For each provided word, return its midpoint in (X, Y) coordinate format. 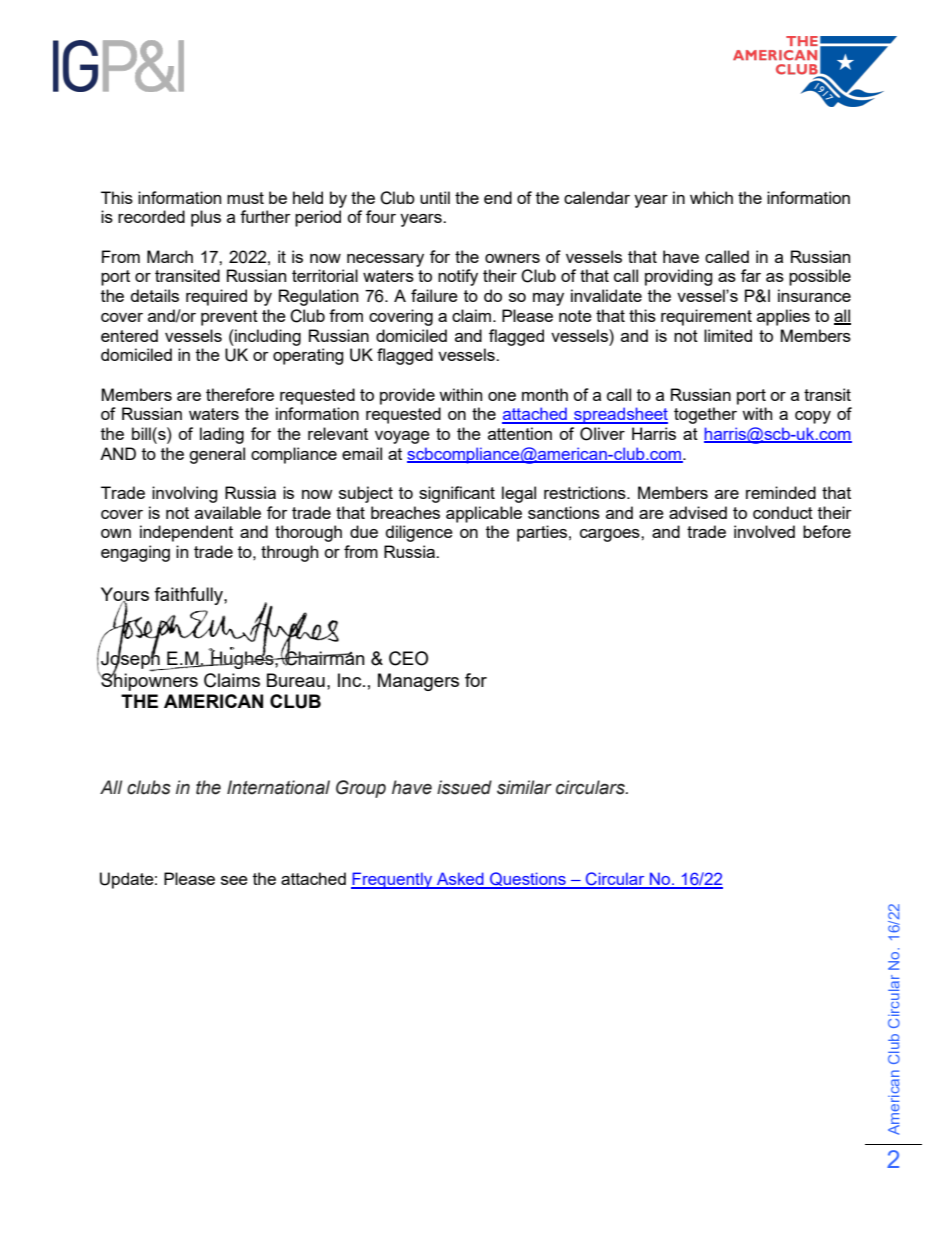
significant (457, 494)
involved (764, 531)
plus (206, 218)
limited (728, 335)
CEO (408, 658)
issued (464, 787)
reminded (781, 492)
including (267, 337)
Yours (125, 595)
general (217, 455)
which (711, 197)
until (435, 197)
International (278, 787)
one (502, 396)
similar (524, 787)
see (234, 880)
